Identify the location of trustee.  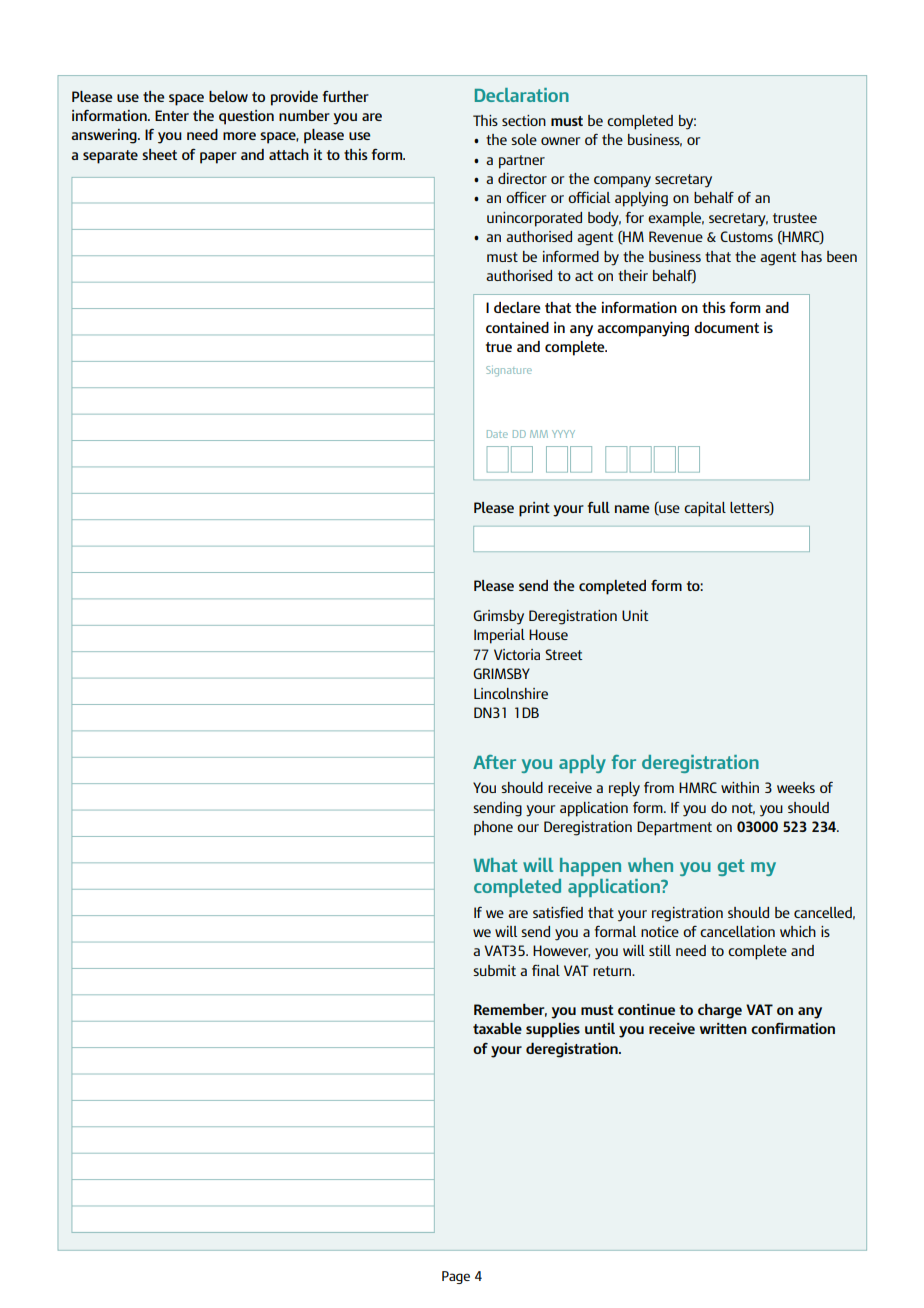
(795, 218).
